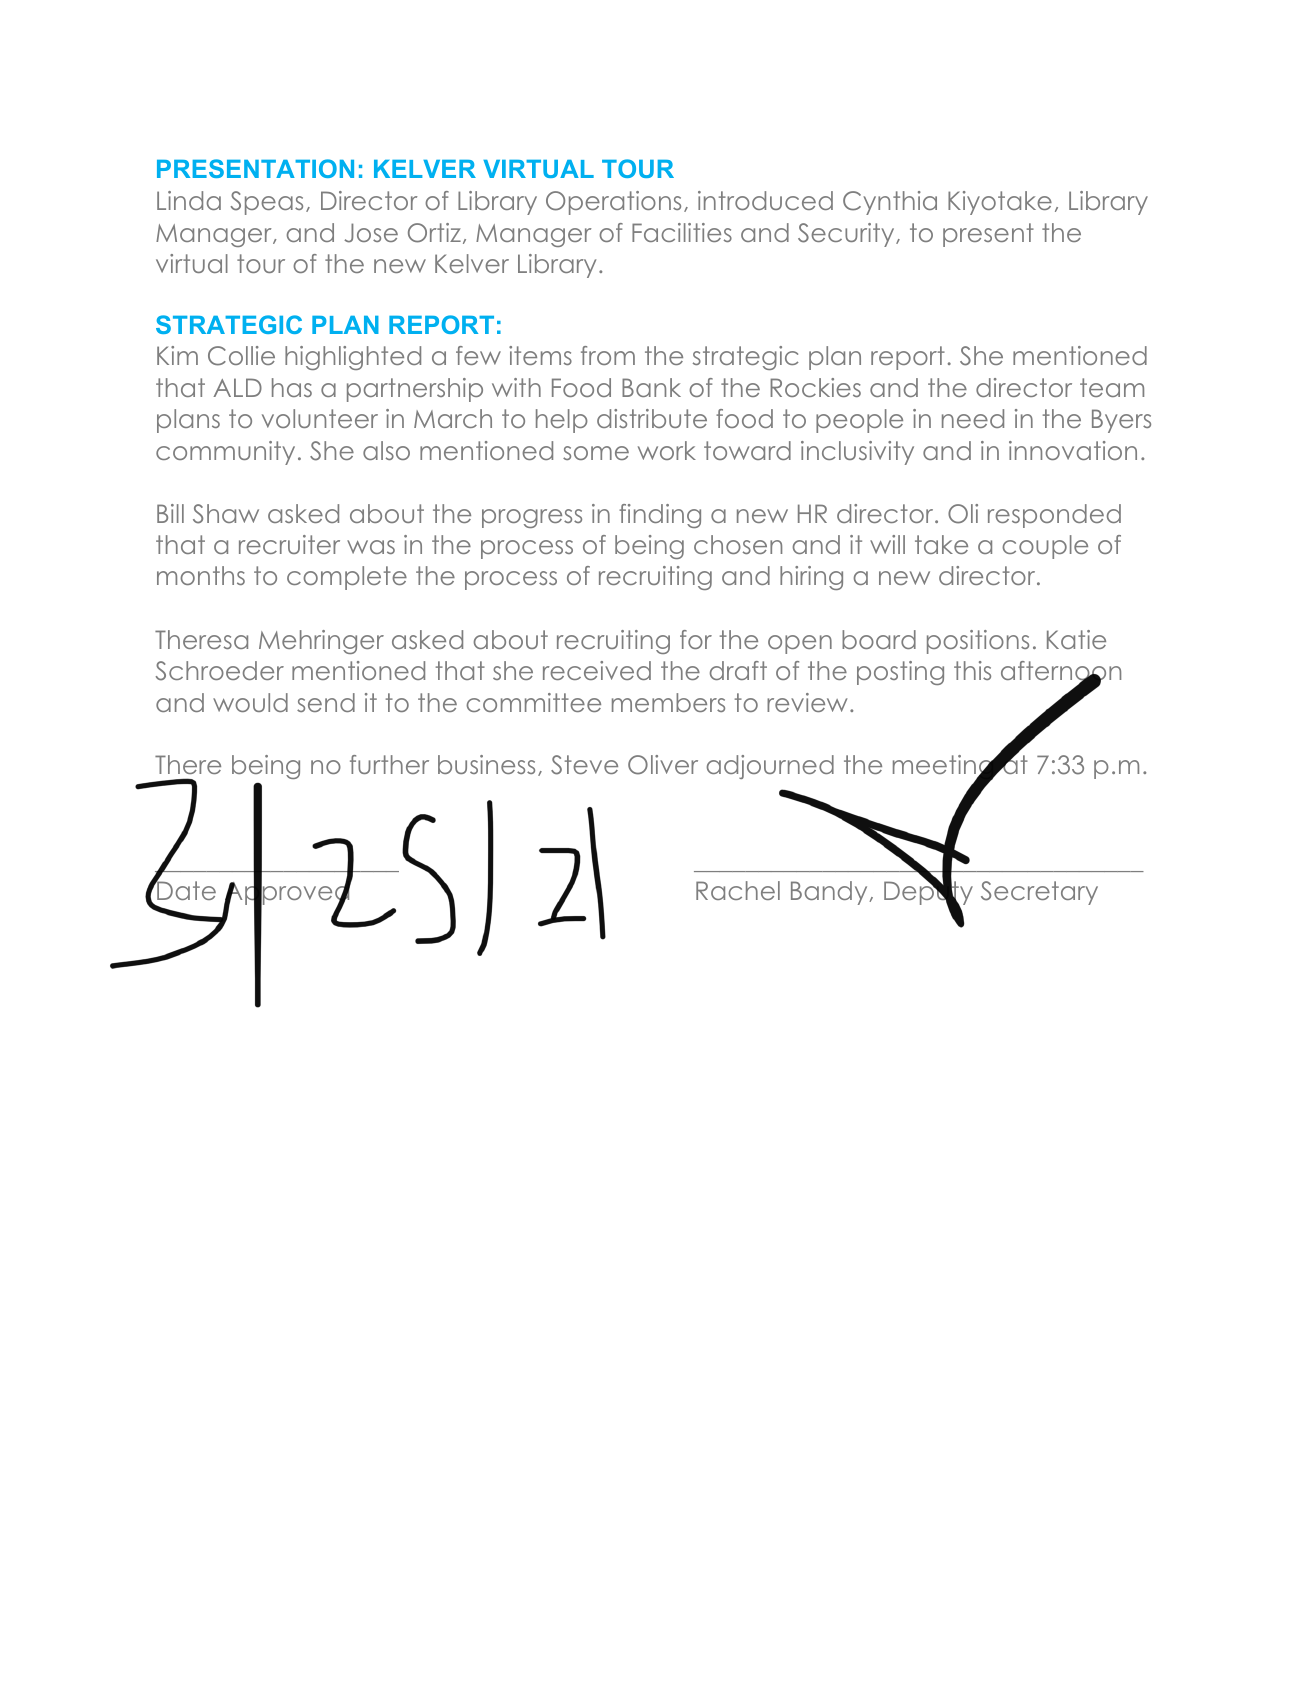 Image resolution: width=1309 pixels, height=1694 pixels. Describe the element at coordinates (371, 233) in the screenshot. I see `Jose` at that location.
